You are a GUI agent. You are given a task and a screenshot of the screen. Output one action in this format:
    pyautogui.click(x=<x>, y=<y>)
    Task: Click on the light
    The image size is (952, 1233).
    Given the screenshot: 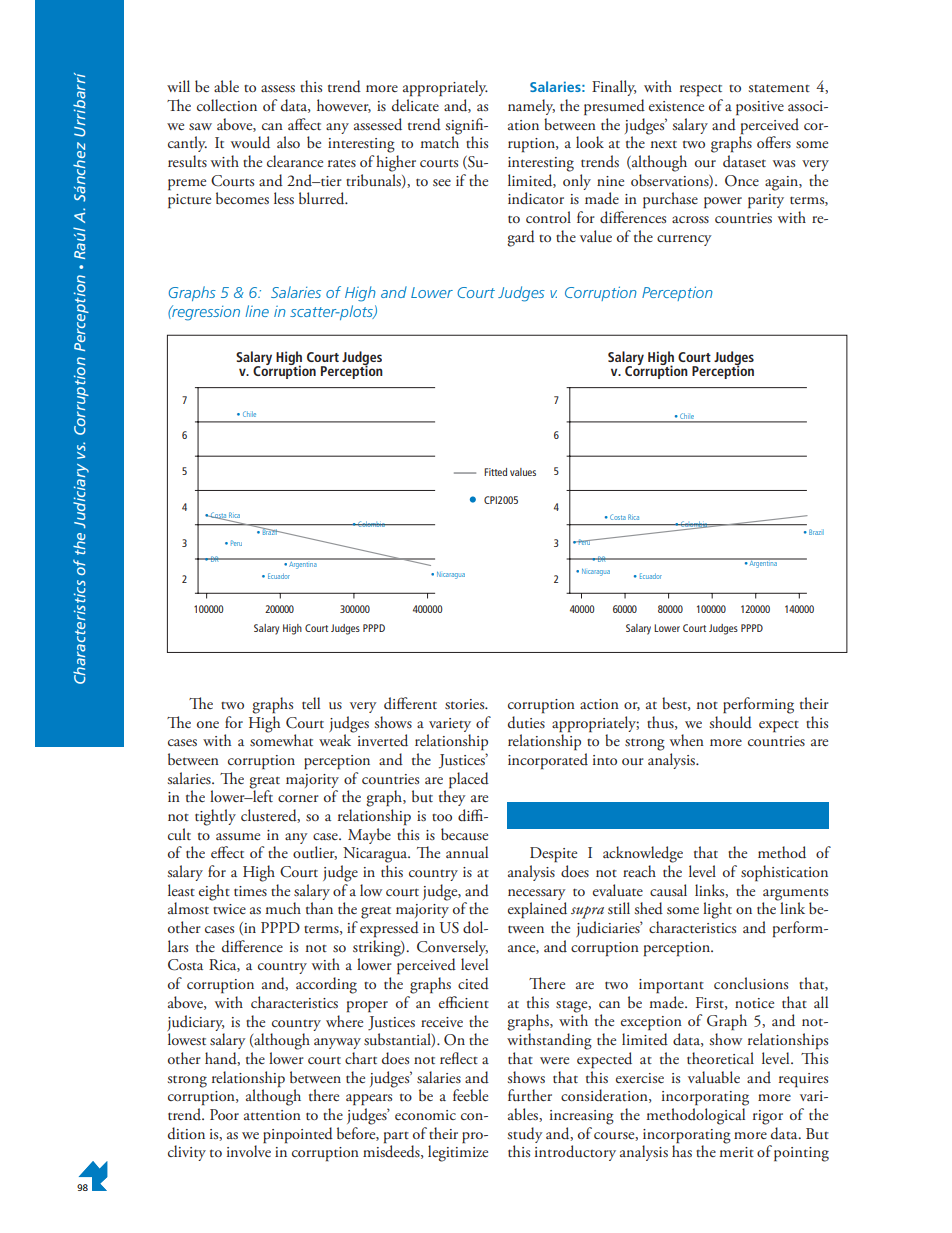 What is the action you would take?
    pyautogui.click(x=717, y=910)
